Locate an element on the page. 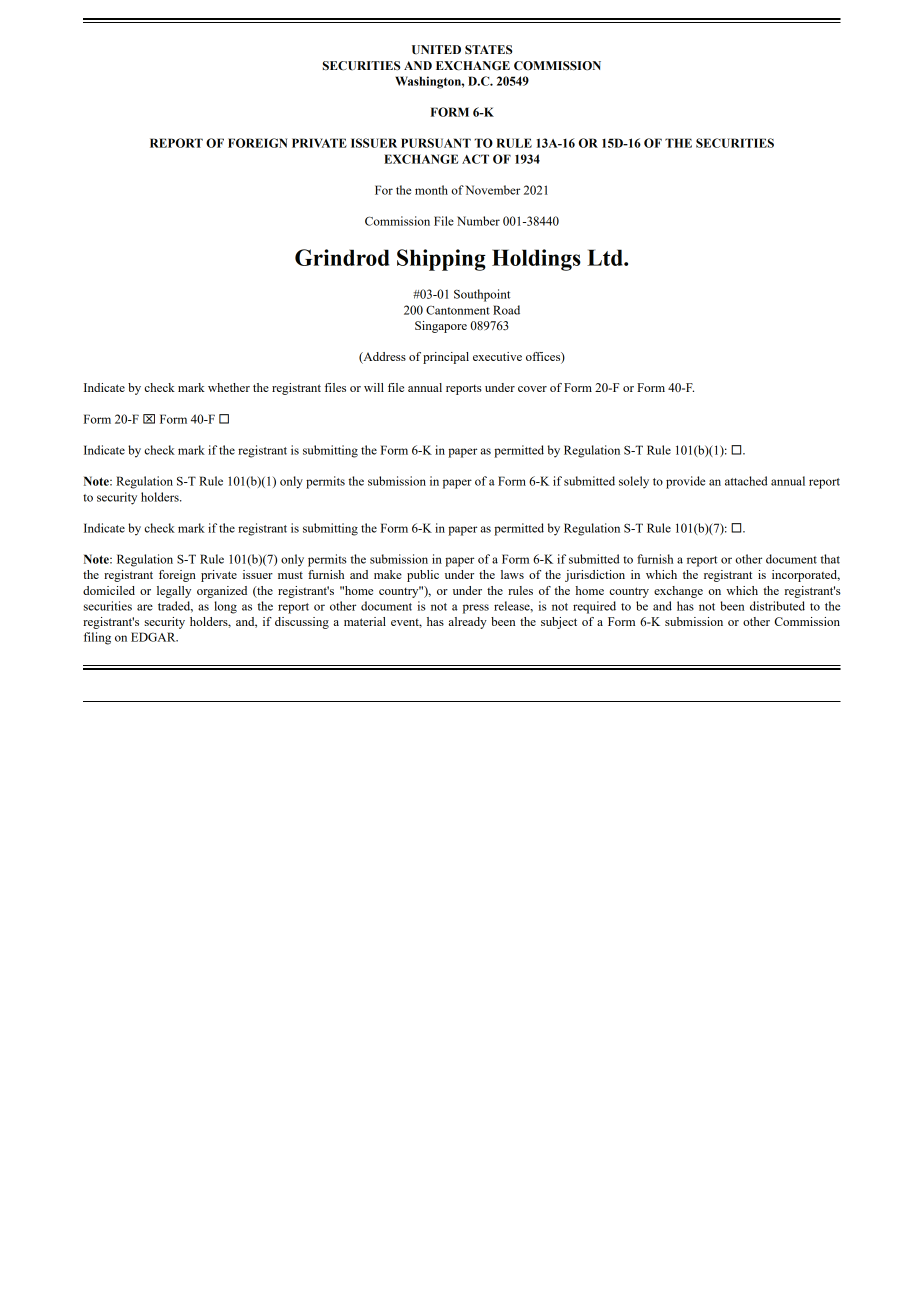 This image has height=1308, width=924. cover is located at coordinates (532, 389).
